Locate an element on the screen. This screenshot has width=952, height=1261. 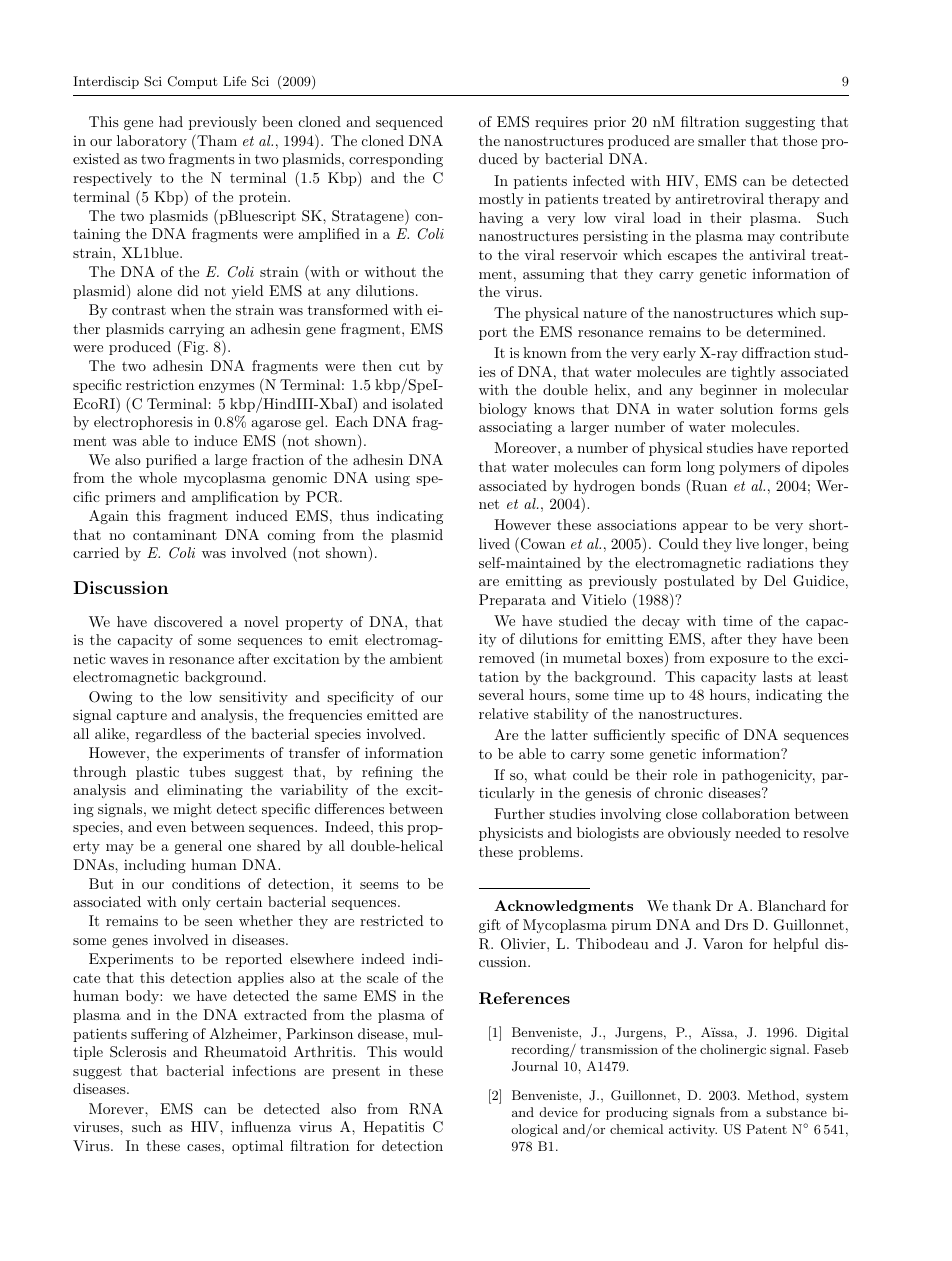
regardless is located at coordinates (168, 735).
